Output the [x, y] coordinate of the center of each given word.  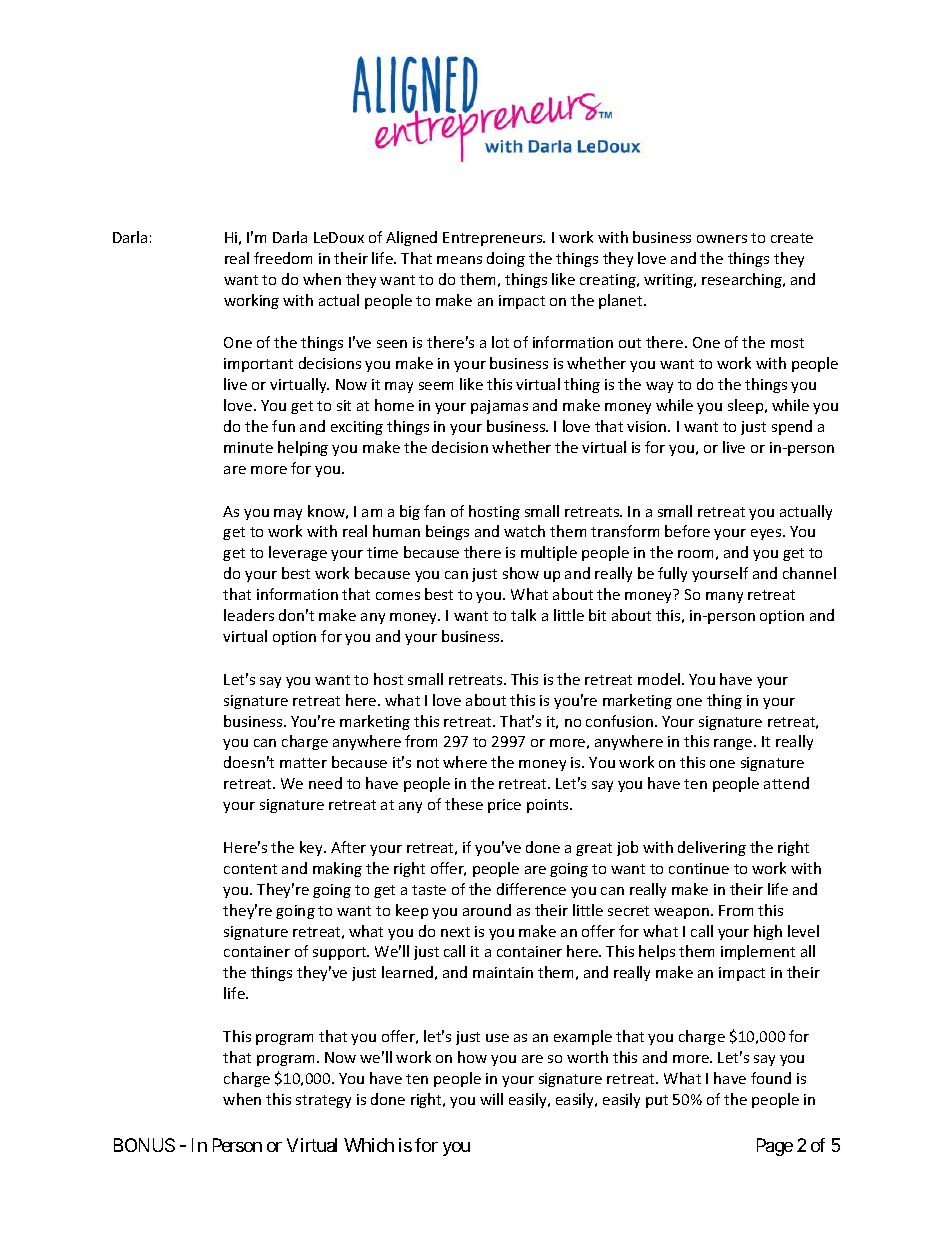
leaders [249, 615]
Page [775, 1147]
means [459, 260]
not [428, 763]
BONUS [144, 1145]
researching [743, 280]
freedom [283, 258]
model [660, 679]
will [491, 1099]
